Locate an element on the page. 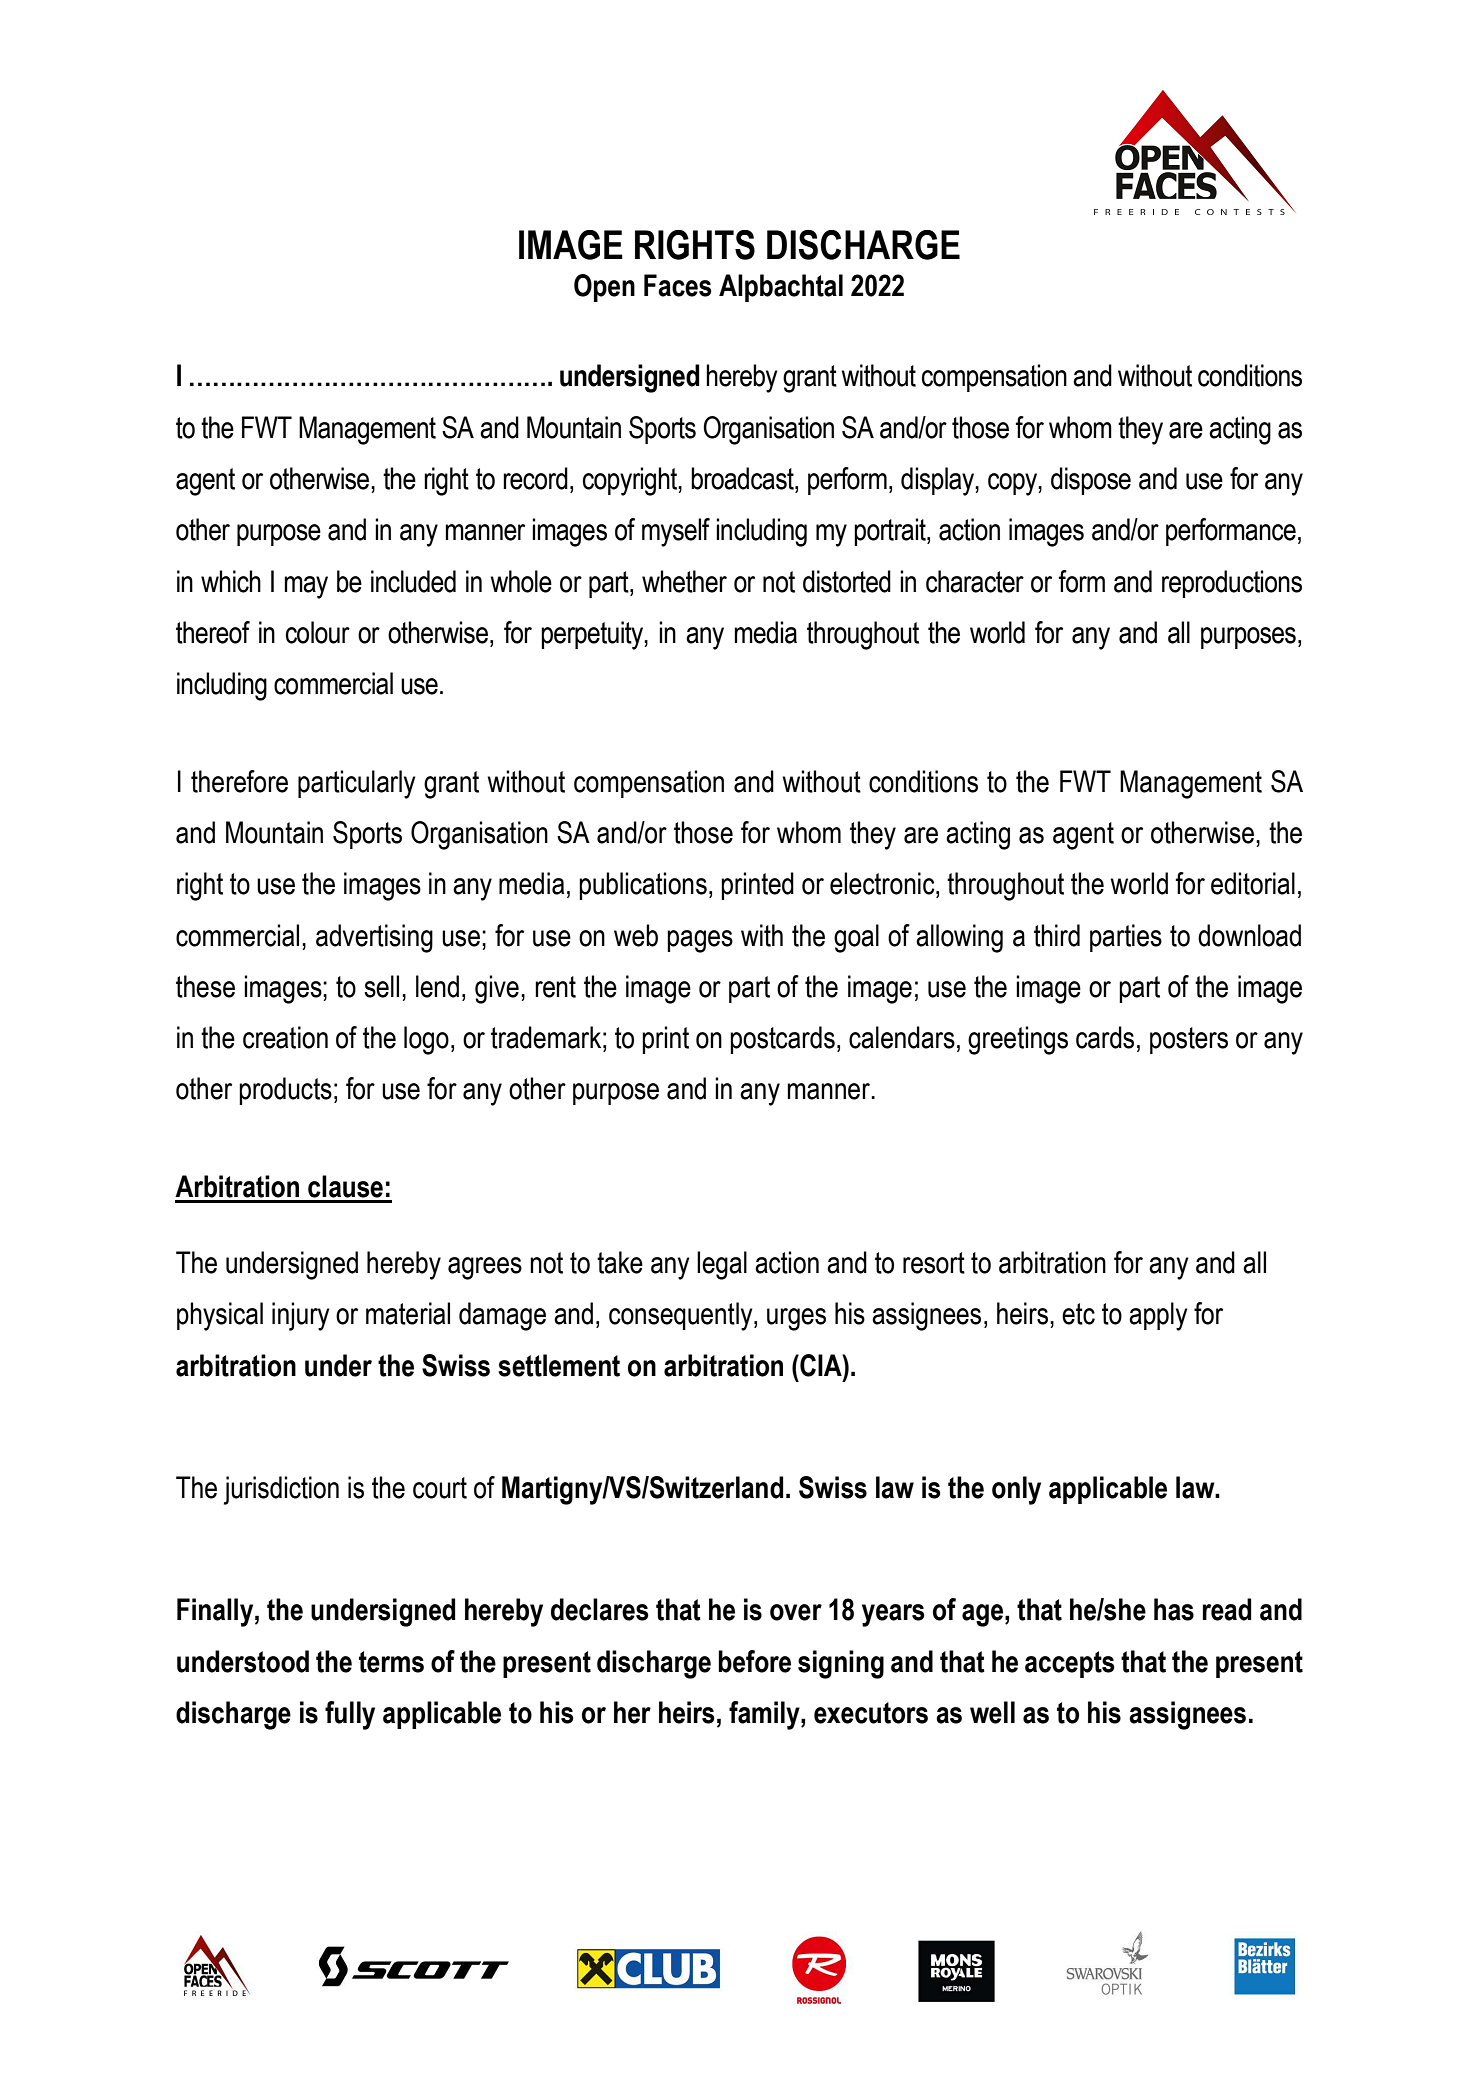 This document has height=2091, width=1479. sell is located at coordinates (381, 986).
